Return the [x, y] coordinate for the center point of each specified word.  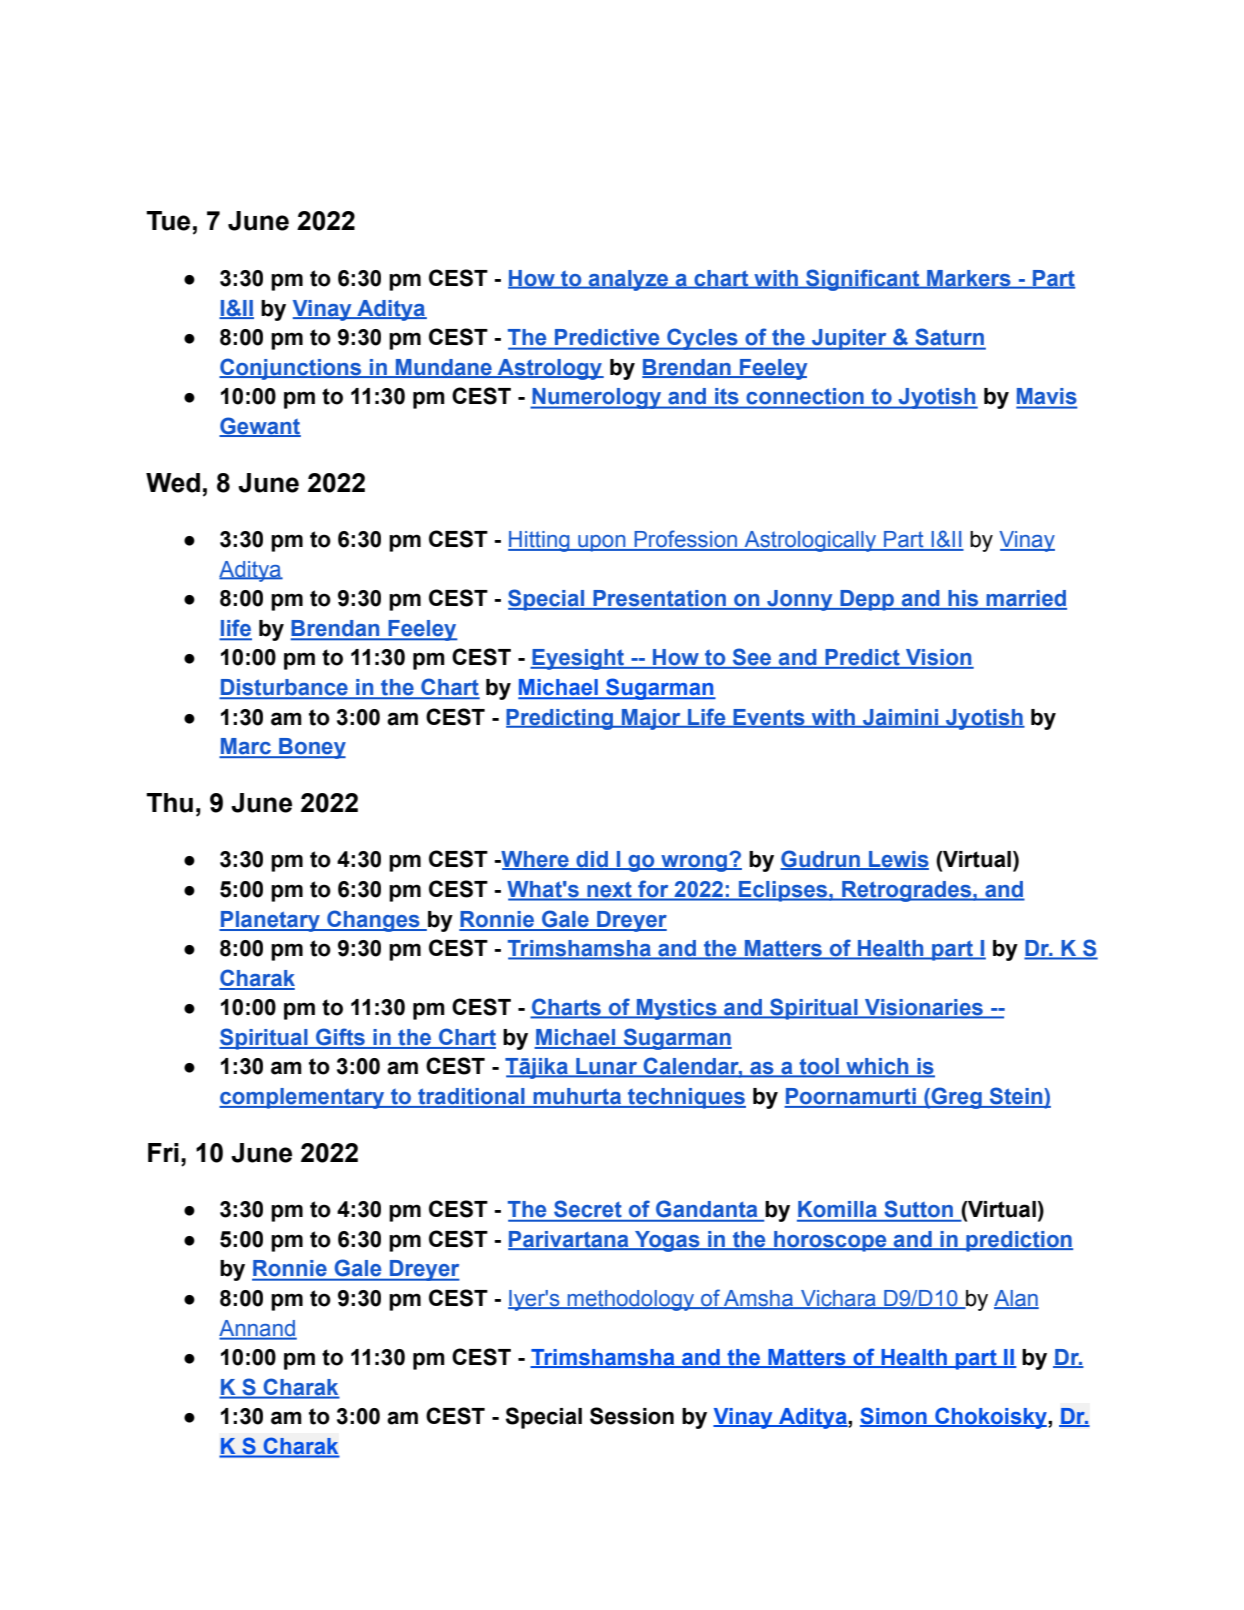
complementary [303, 1098]
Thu [169, 803]
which [877, 1067]
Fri [163, 1152]
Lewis [898, 860]
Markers [969, 279]
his [963, 599]
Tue [168, 221]
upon [602, 543]
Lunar [607, 1067]
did [592, 860]
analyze [629, 280]
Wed [173, 483]
